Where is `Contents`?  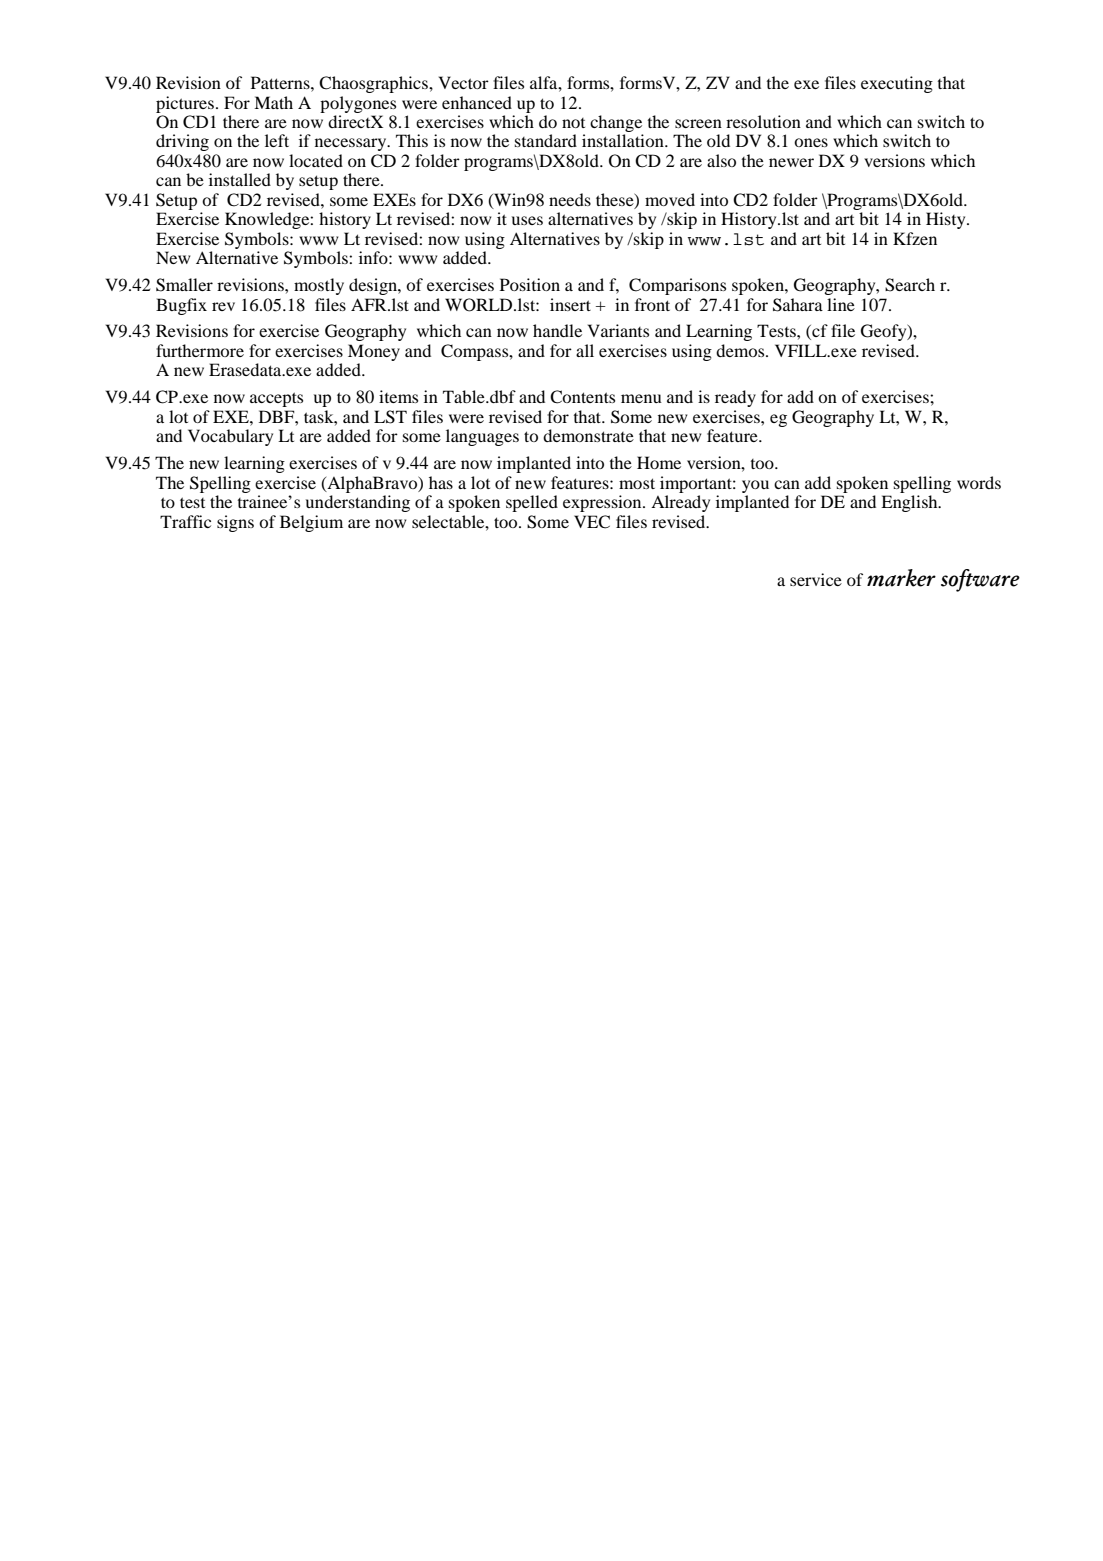
Contents is located at coordinates (582, 397).
